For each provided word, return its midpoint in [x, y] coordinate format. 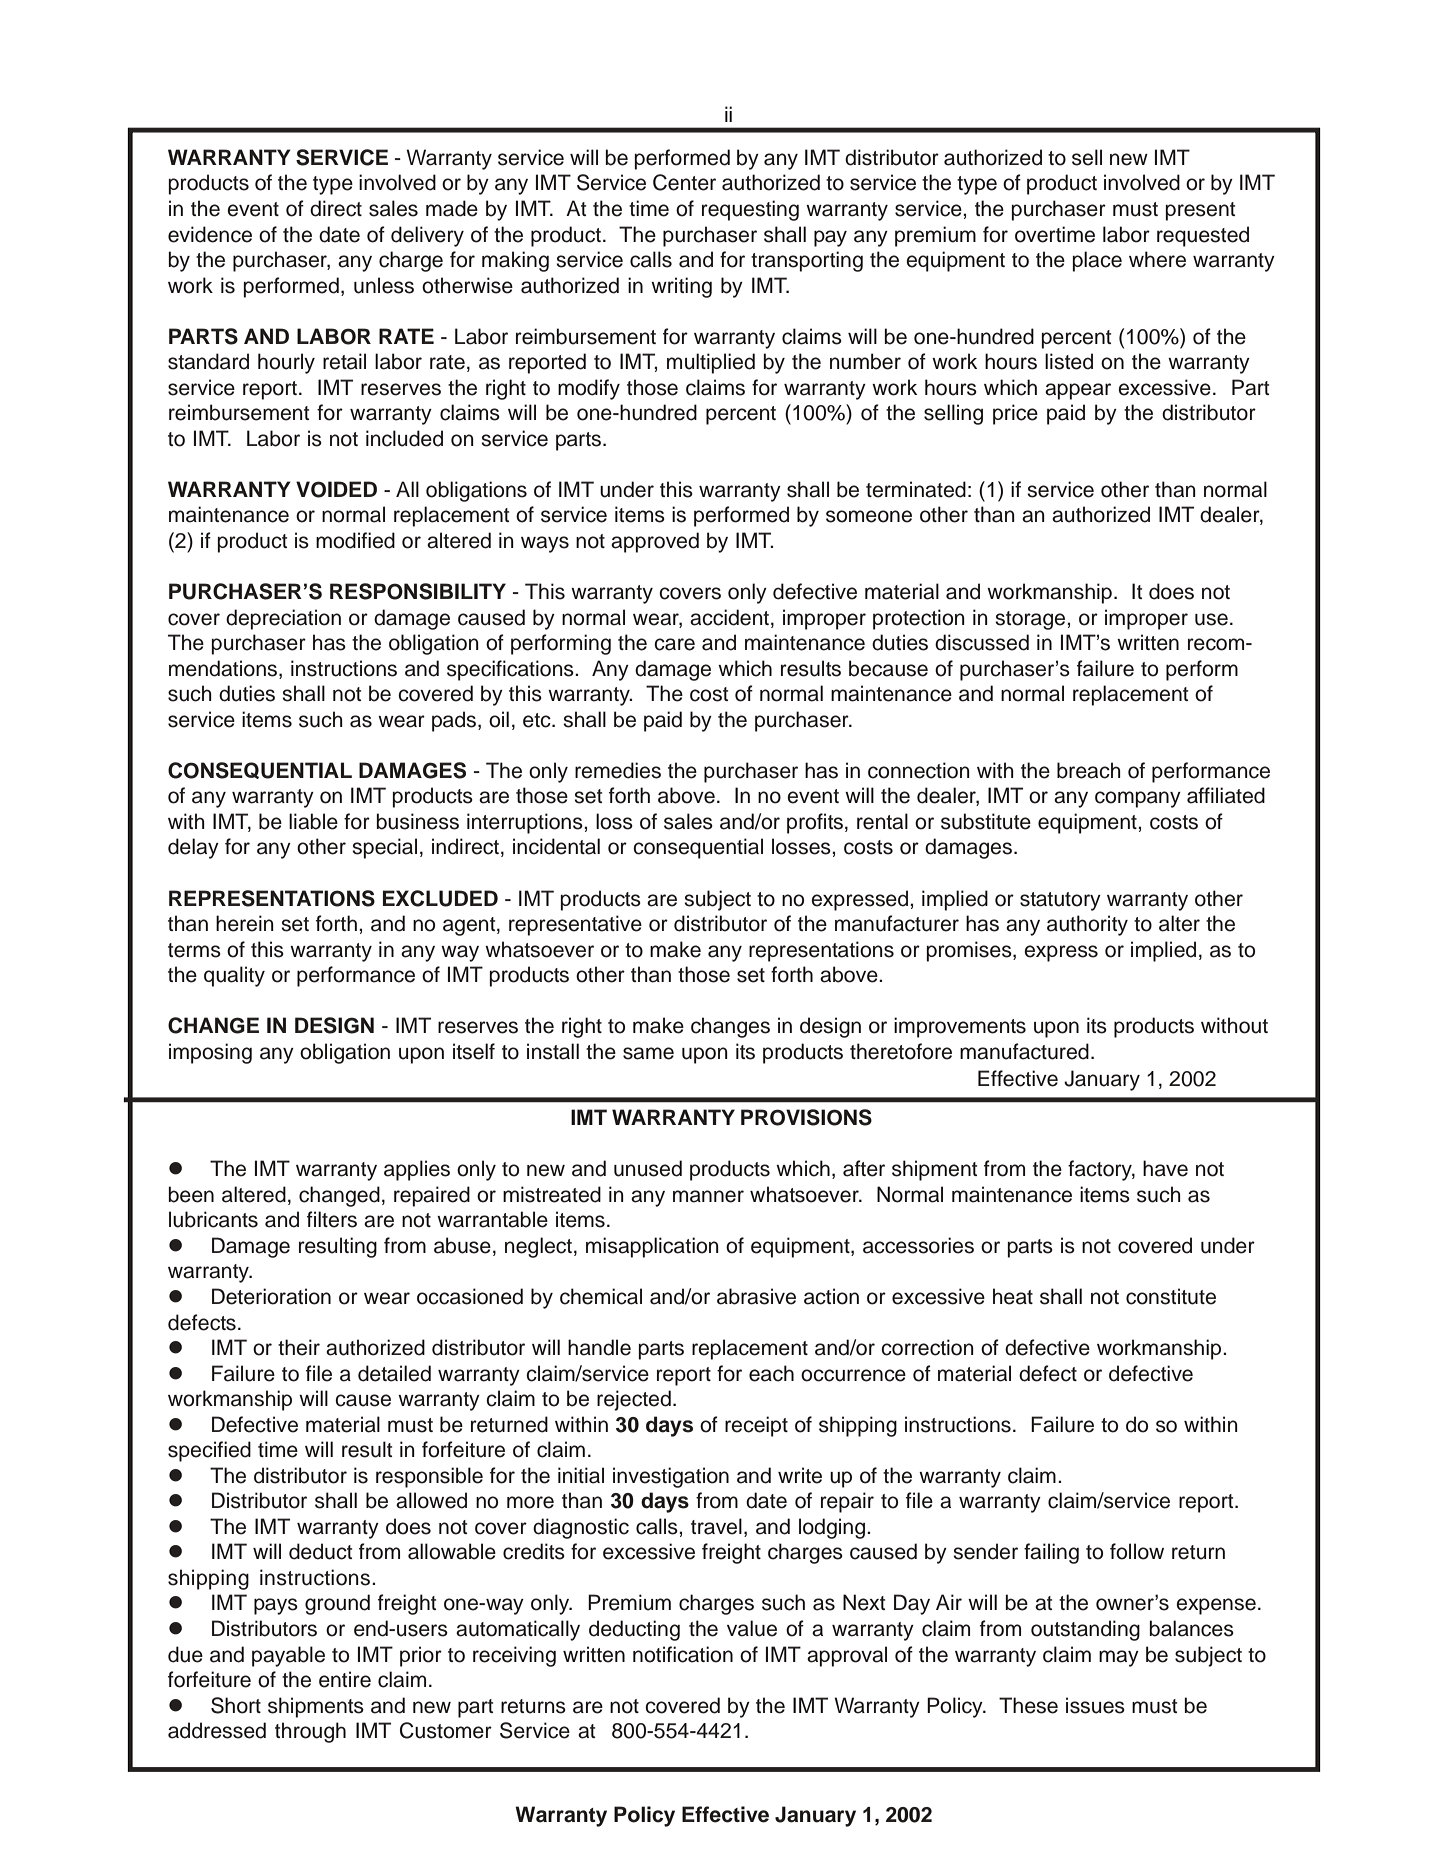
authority [1087, 925]
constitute [1171, 1296]
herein [245, 923]
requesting [750, 210]
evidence [210, 234]
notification [683, 1654]
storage [1031, 620]
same [648, 1053]
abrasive [756, 1296]
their [299, 1347]
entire [345, 1679]
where [1157, 259]
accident [731, 617]
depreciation [283, 619]
